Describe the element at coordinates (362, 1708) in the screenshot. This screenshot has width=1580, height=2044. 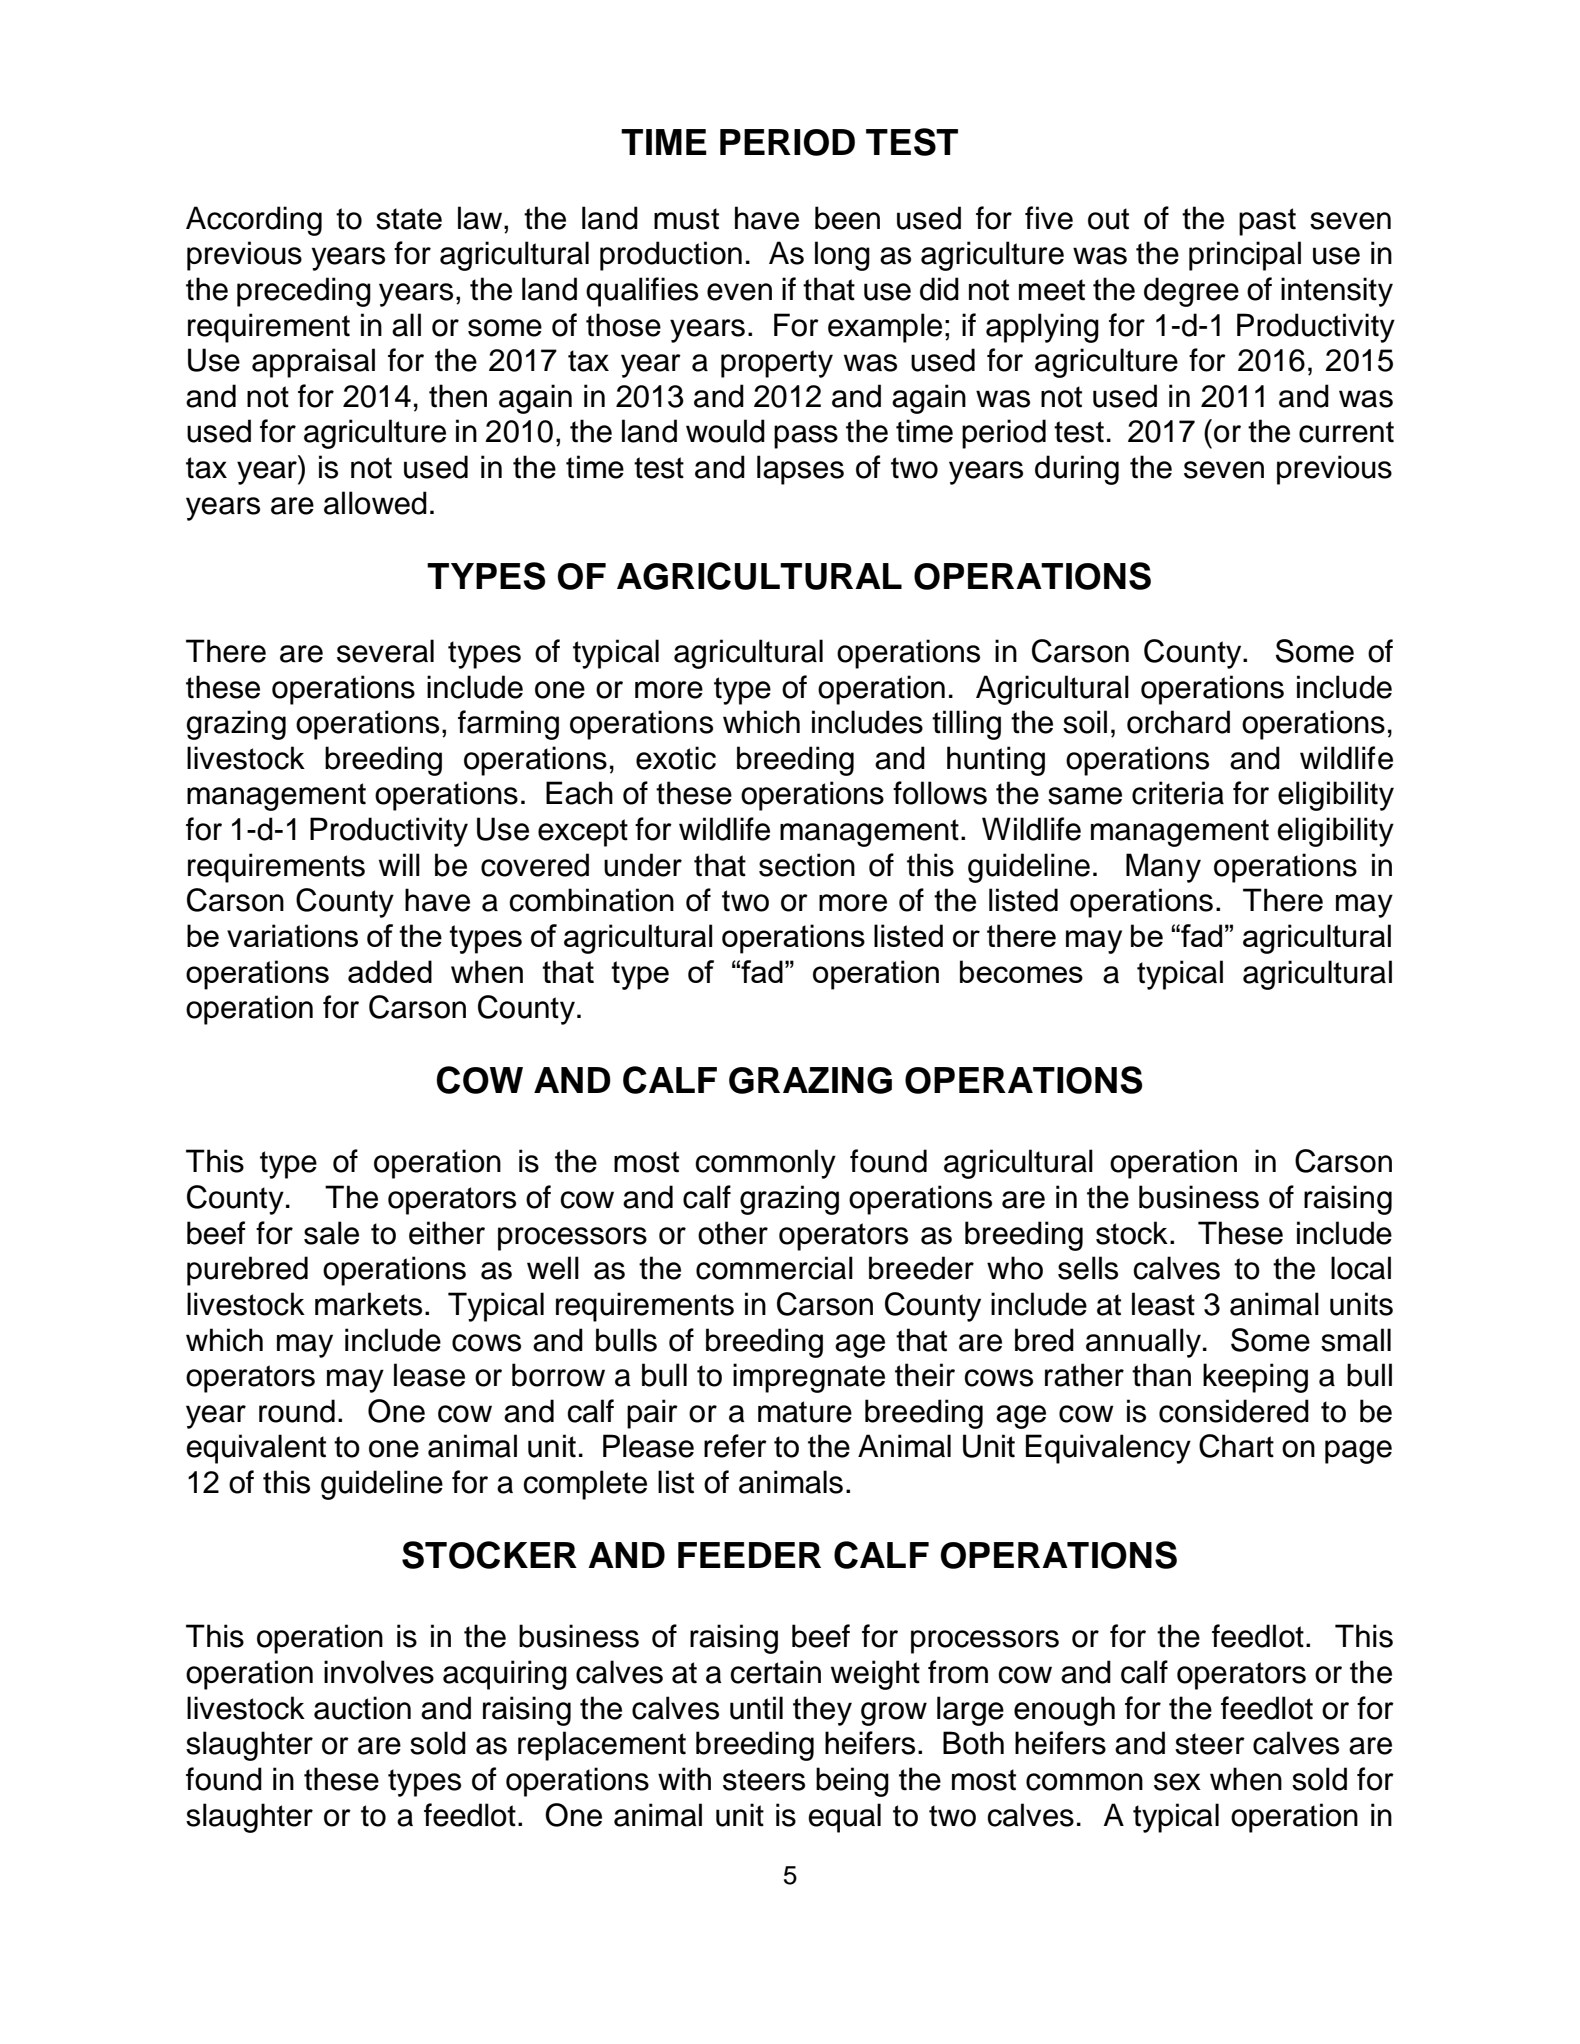
I see `auction` at that location.
